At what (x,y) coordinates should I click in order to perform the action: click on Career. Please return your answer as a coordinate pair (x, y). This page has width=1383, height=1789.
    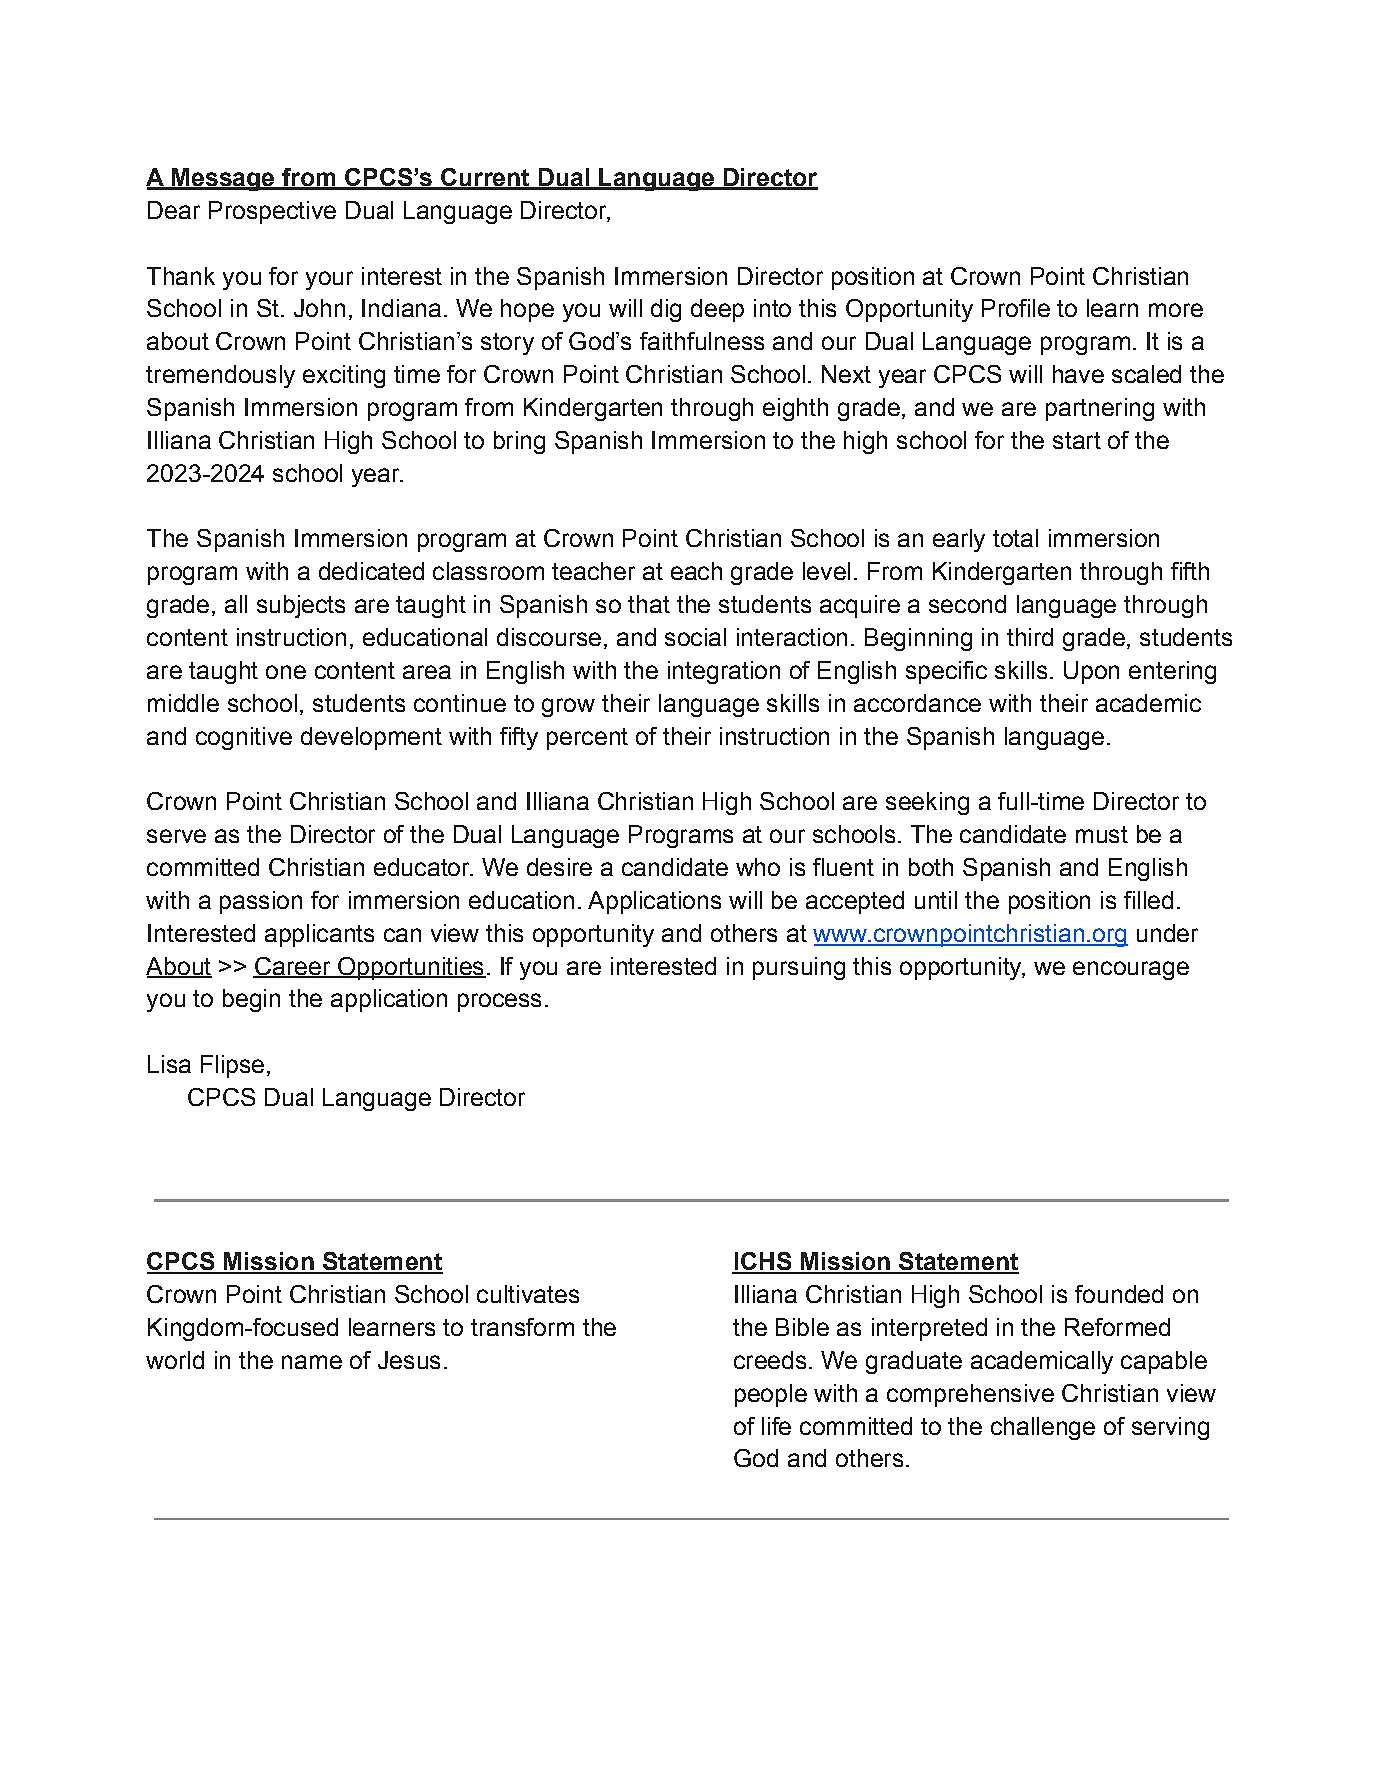
    Looking at the image, I should click on (293, 967).
